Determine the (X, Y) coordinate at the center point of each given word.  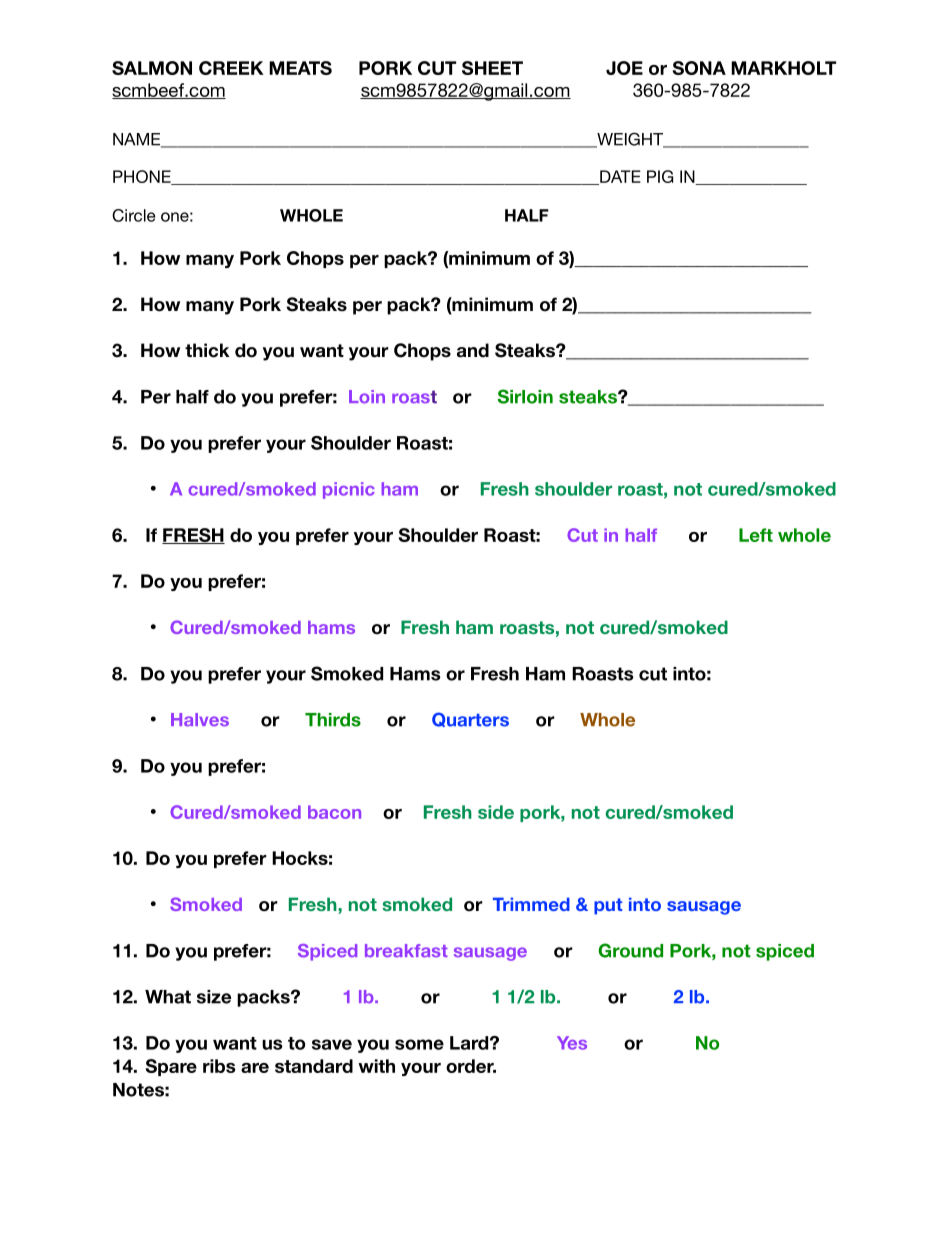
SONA (699, 68)
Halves (200, 720)
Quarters (470, 719)
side (496, 812)
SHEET (492, 68)
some (419, 1044)
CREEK (231, 68)
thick (207, 350)
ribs (219, 1066)
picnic (349, 490)
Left (756, 535)
